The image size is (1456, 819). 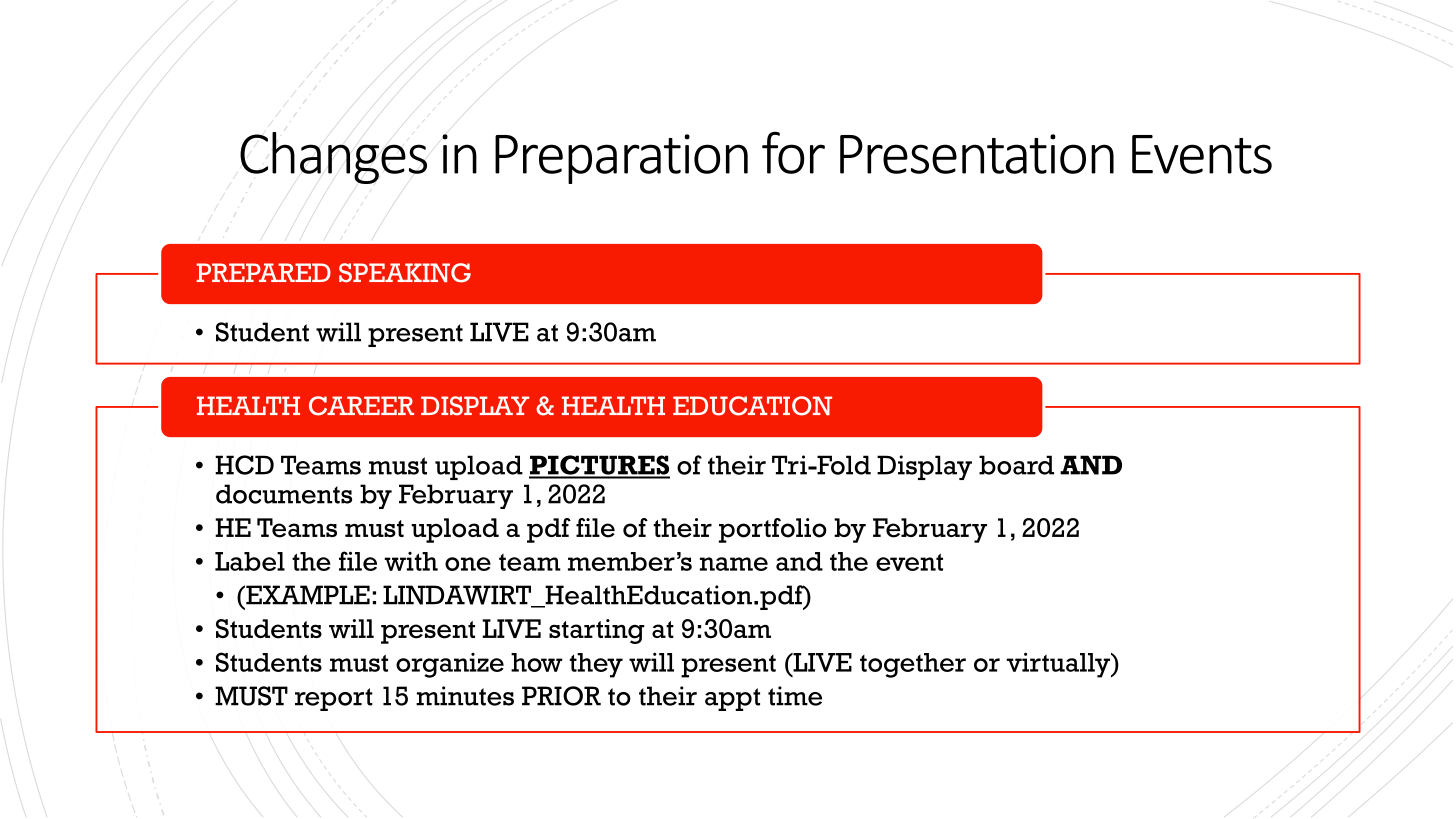 What do you see at coordinates (596, 665) in the image?
I see `they` at bounding box center [596, 665].
